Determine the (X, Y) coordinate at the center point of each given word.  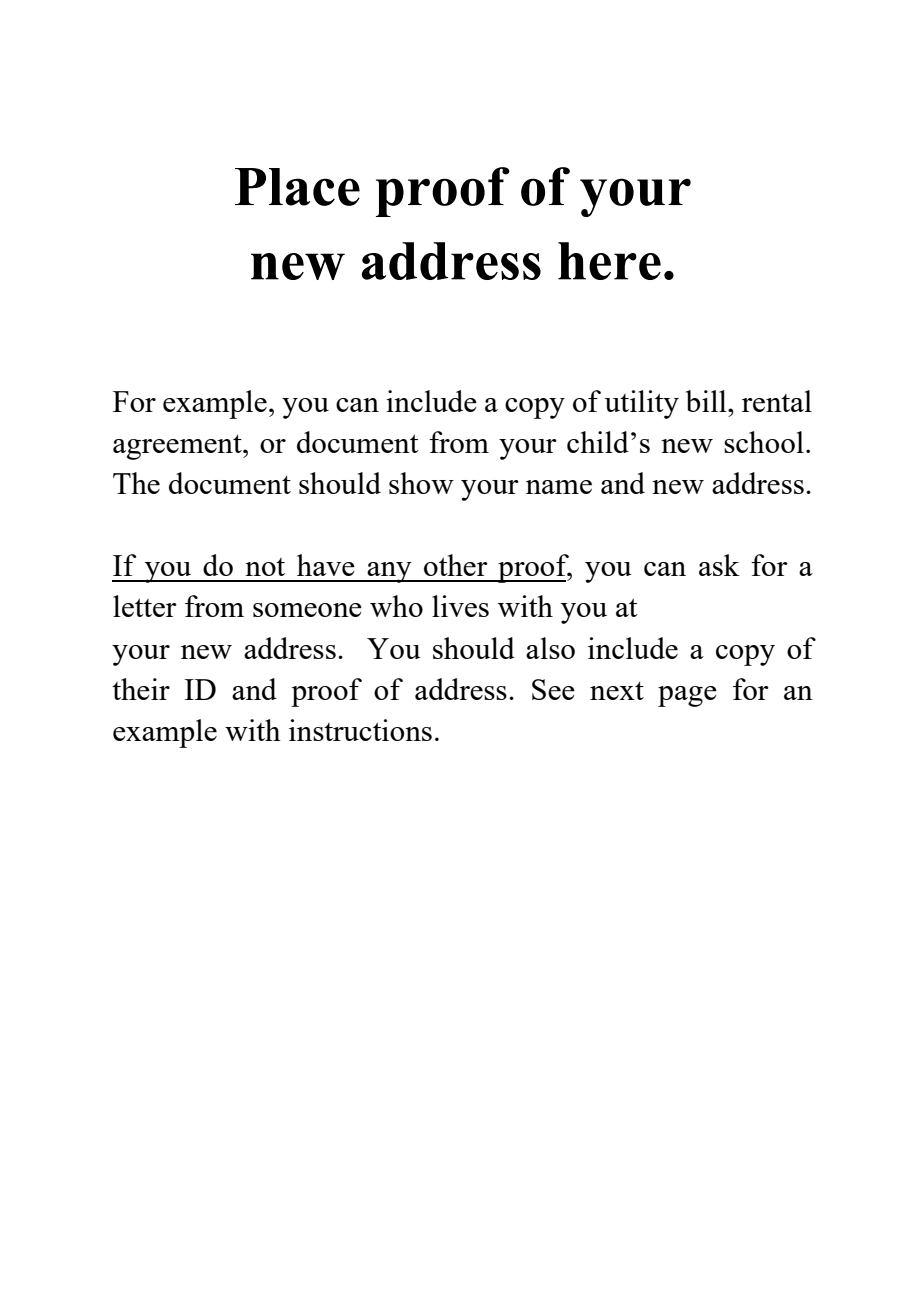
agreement (178, 447)
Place (297, 187)
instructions (360, 730)
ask (719, 565)
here (609, 261)
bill (707, 401)
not (265, 567)
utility (641, 404)
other (456, 565)
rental (777, 401)
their (141, 689)
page (687, 696)
